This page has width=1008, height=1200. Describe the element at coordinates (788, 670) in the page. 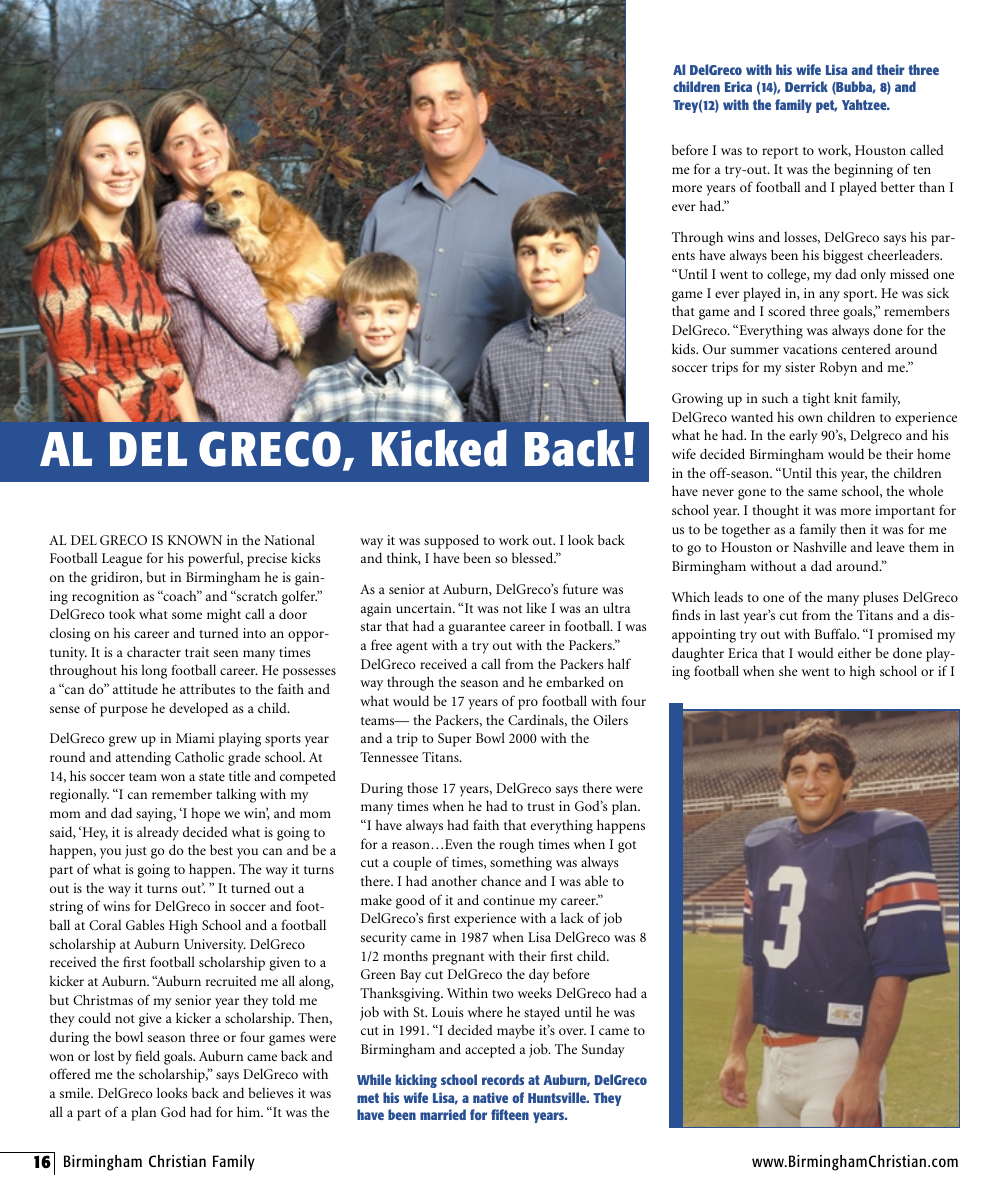

I see `she` at that location.
